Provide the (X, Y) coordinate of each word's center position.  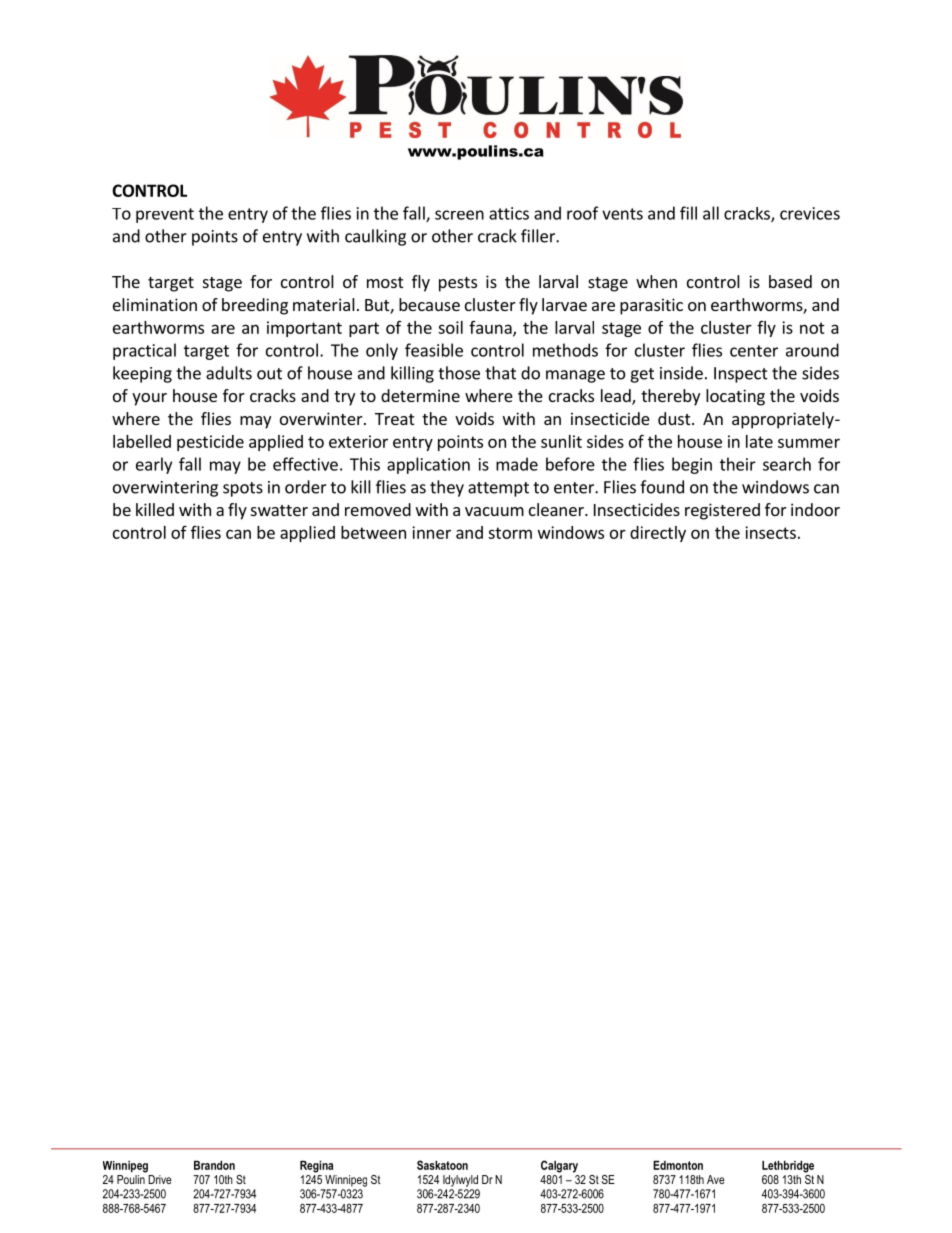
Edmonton (678, 1165)
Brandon (214, 1165)
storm (510, 533)
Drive (160, 1179)
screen (459, 215)
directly (658, 534)
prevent (165, 215)
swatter (279, 510)
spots (243, 489)
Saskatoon (442, 1165)
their (738, 464)
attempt (498, 489)
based (790, 281)
